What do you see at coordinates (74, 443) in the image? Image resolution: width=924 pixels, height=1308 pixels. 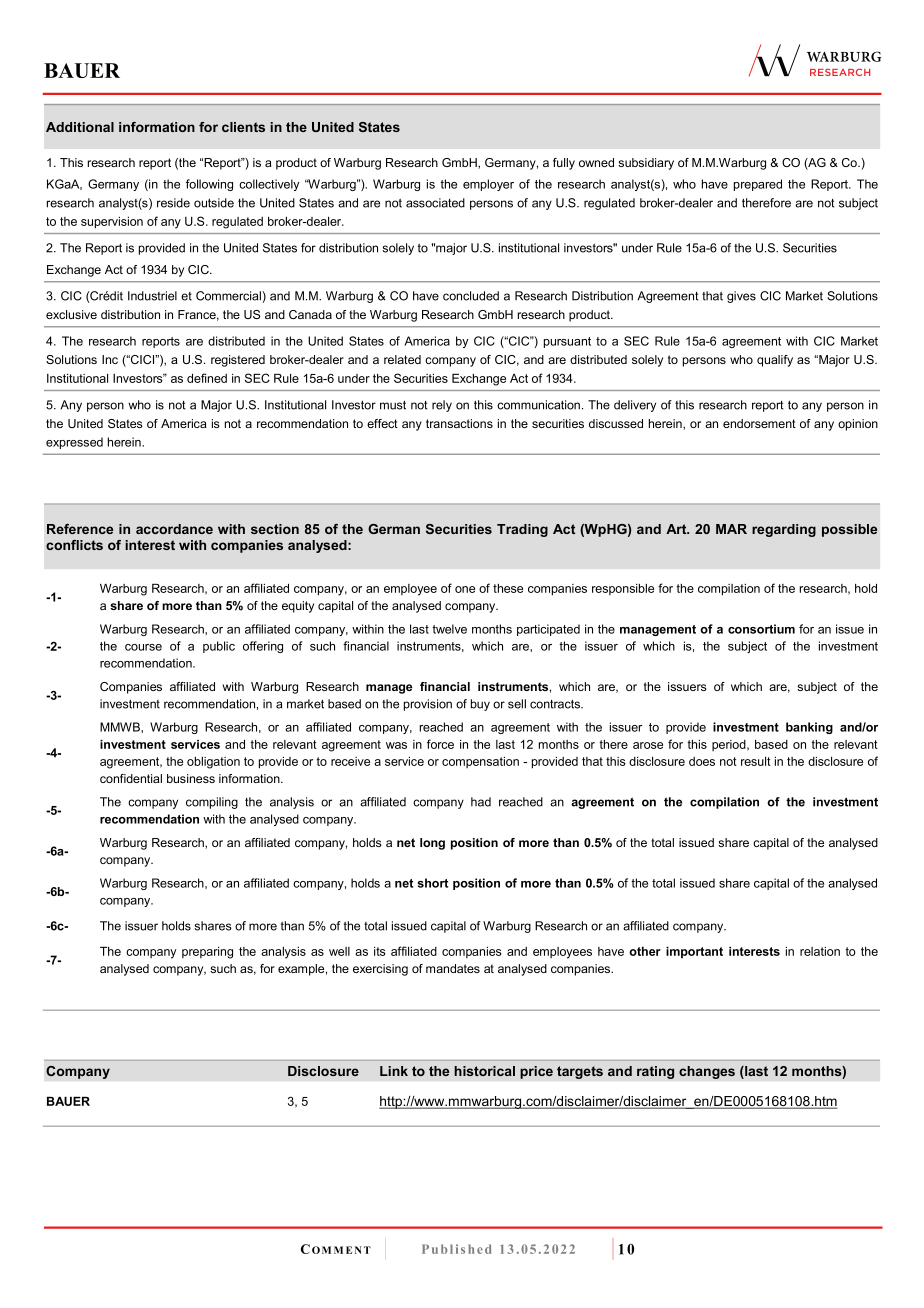 I see `expressed` at bounding box center [74, 443].
